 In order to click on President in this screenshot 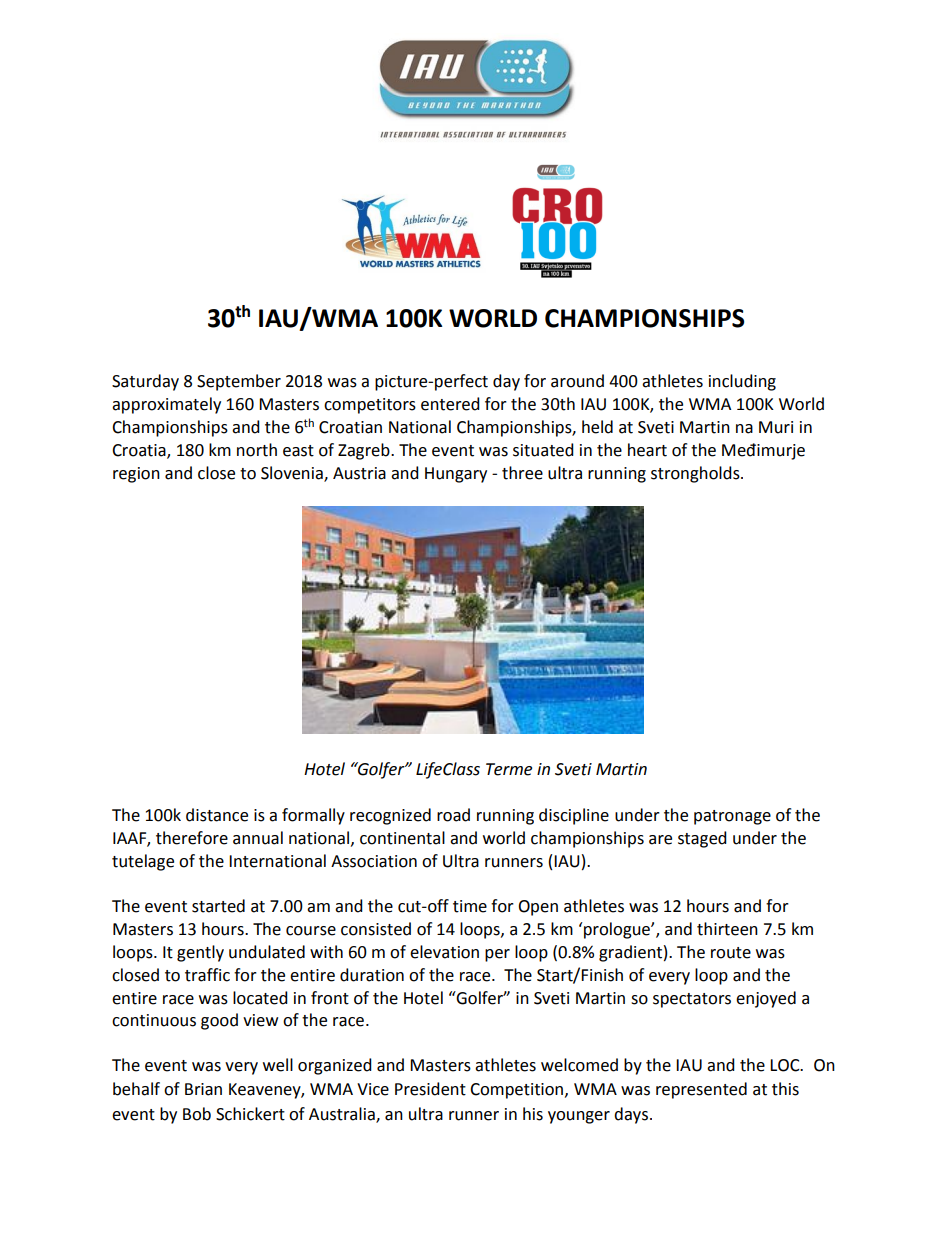, I will do `click(430, 1089)`.
